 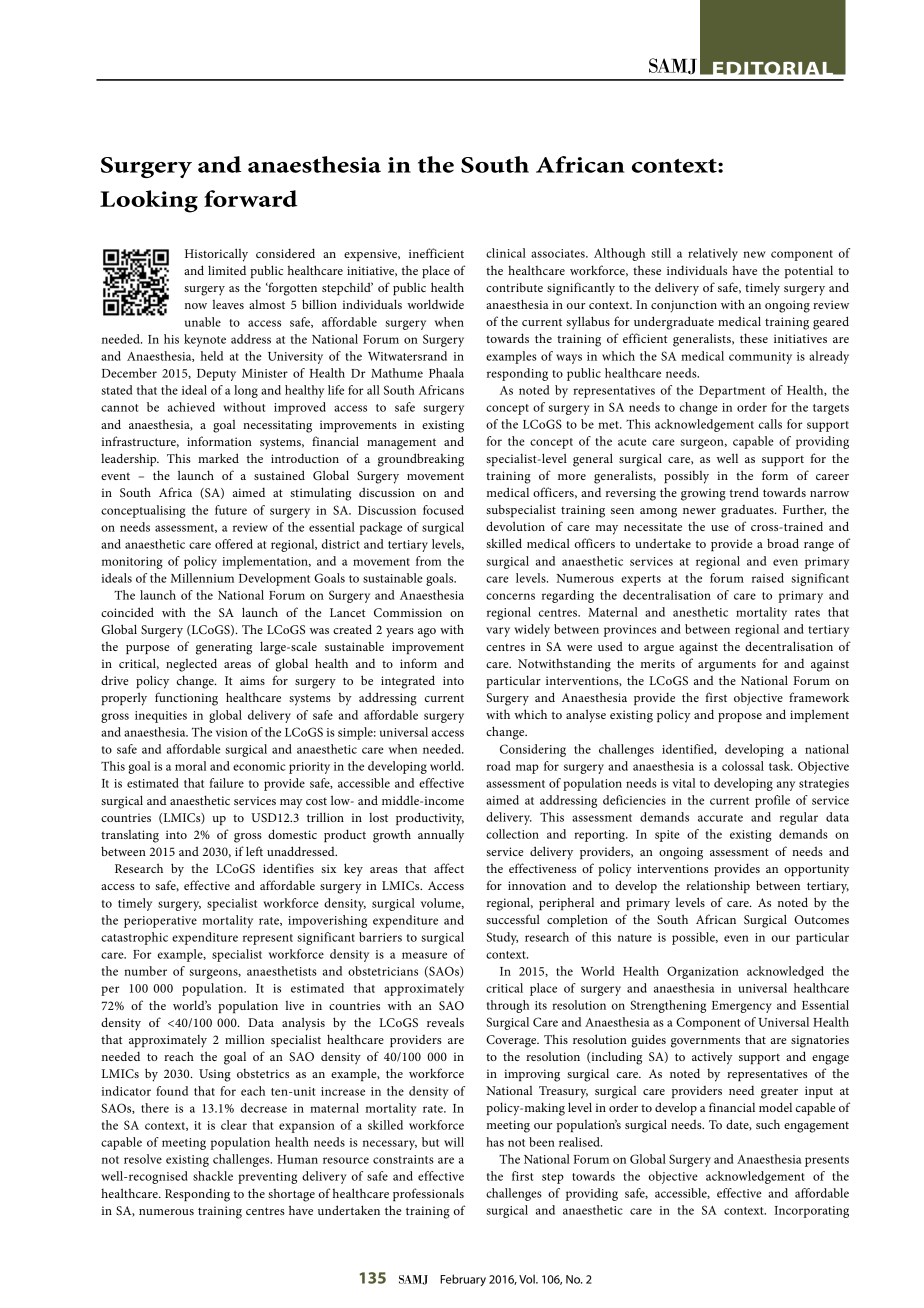 I want to click on propose, so click(x=740, y=717).
